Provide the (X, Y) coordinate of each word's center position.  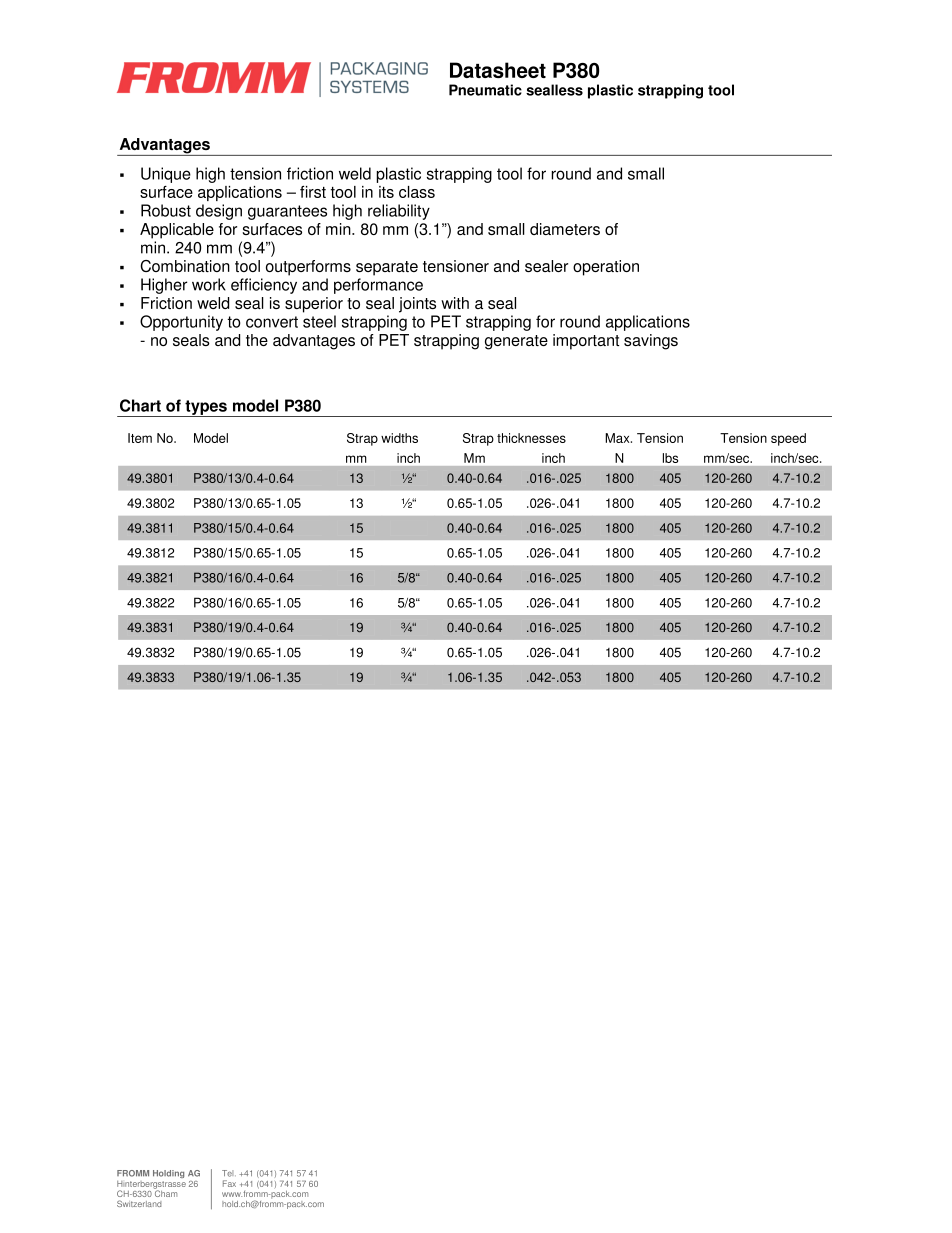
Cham (165, 1192)
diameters (565, 229)
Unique (166, 175)
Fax (229, 1183)
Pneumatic (485, 90)
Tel (229, 1173)
